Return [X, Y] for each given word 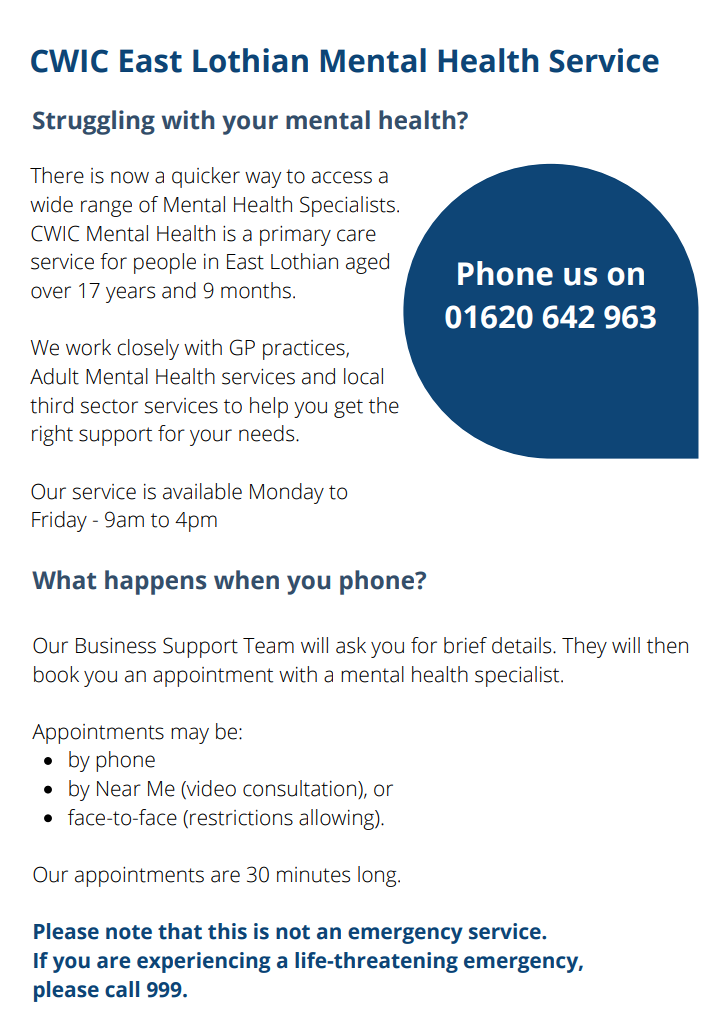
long [378, 876]
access [342, 177]
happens [155, 582]
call [122, 989]
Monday [287, 493]
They [584, 647]
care [356, 235]
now [130, 177]
